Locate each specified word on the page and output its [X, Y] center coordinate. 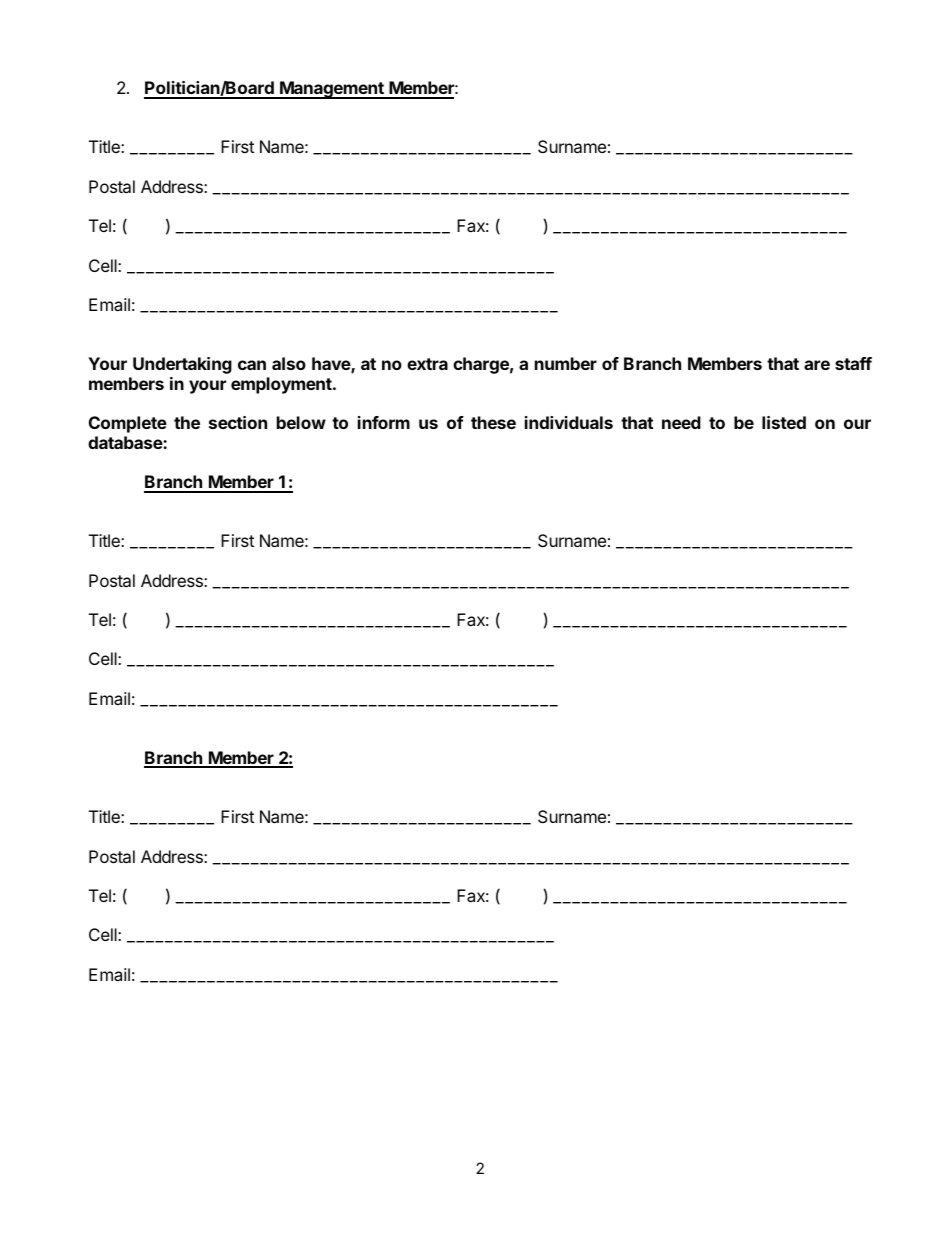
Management [332, 90]
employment [282, 385]
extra [427, 364]
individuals [569, 422]
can [252, 365]
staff [853, 363]
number [566, 363]
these [493, 422]
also [289, 363]
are [817, 365]
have [332, 365]
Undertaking [182, 365]
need [681, 422]
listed [784, 422]
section [238, 422]
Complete [128, 424]
